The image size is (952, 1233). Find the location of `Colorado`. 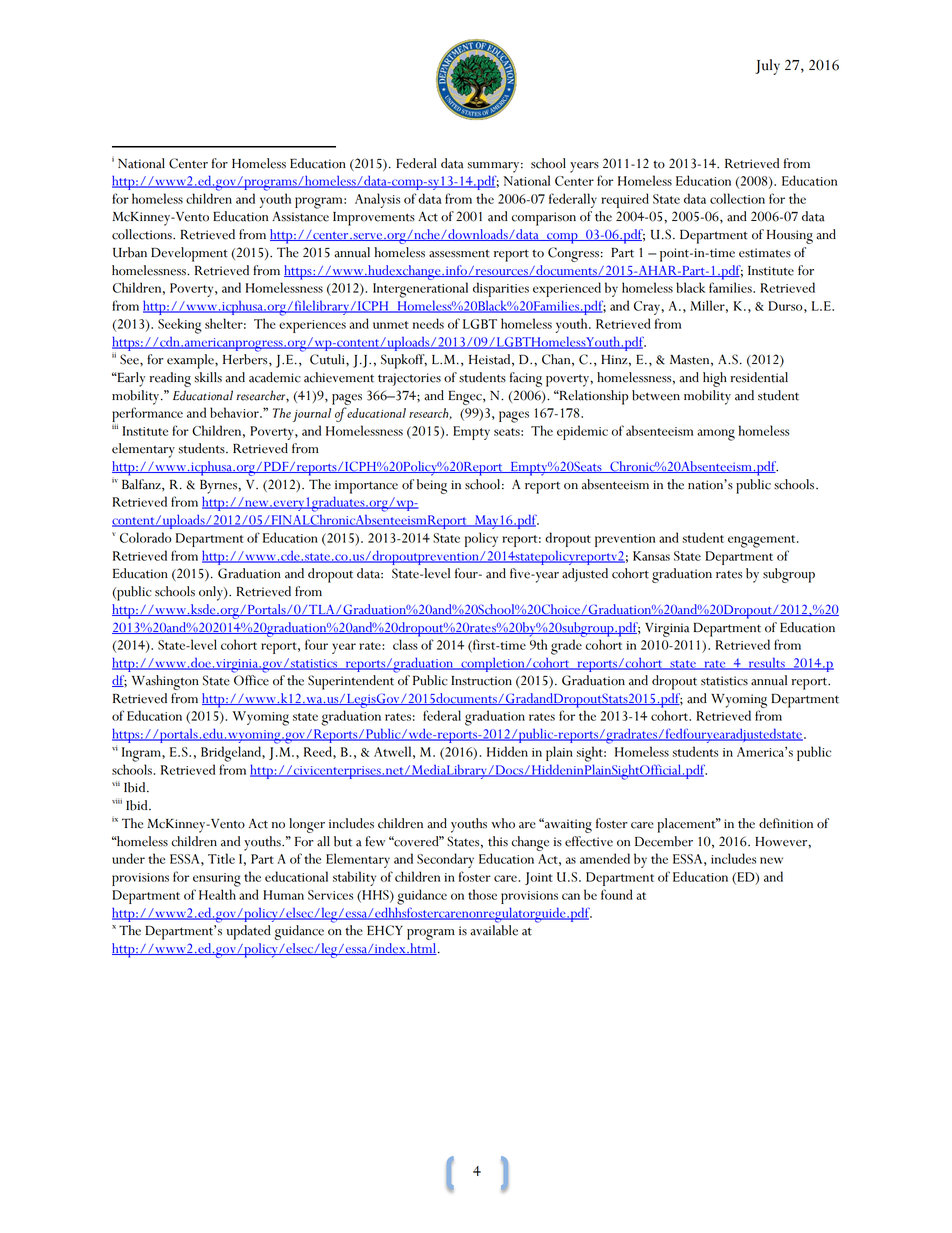

Colorado is located at coordinates (146, 537).
